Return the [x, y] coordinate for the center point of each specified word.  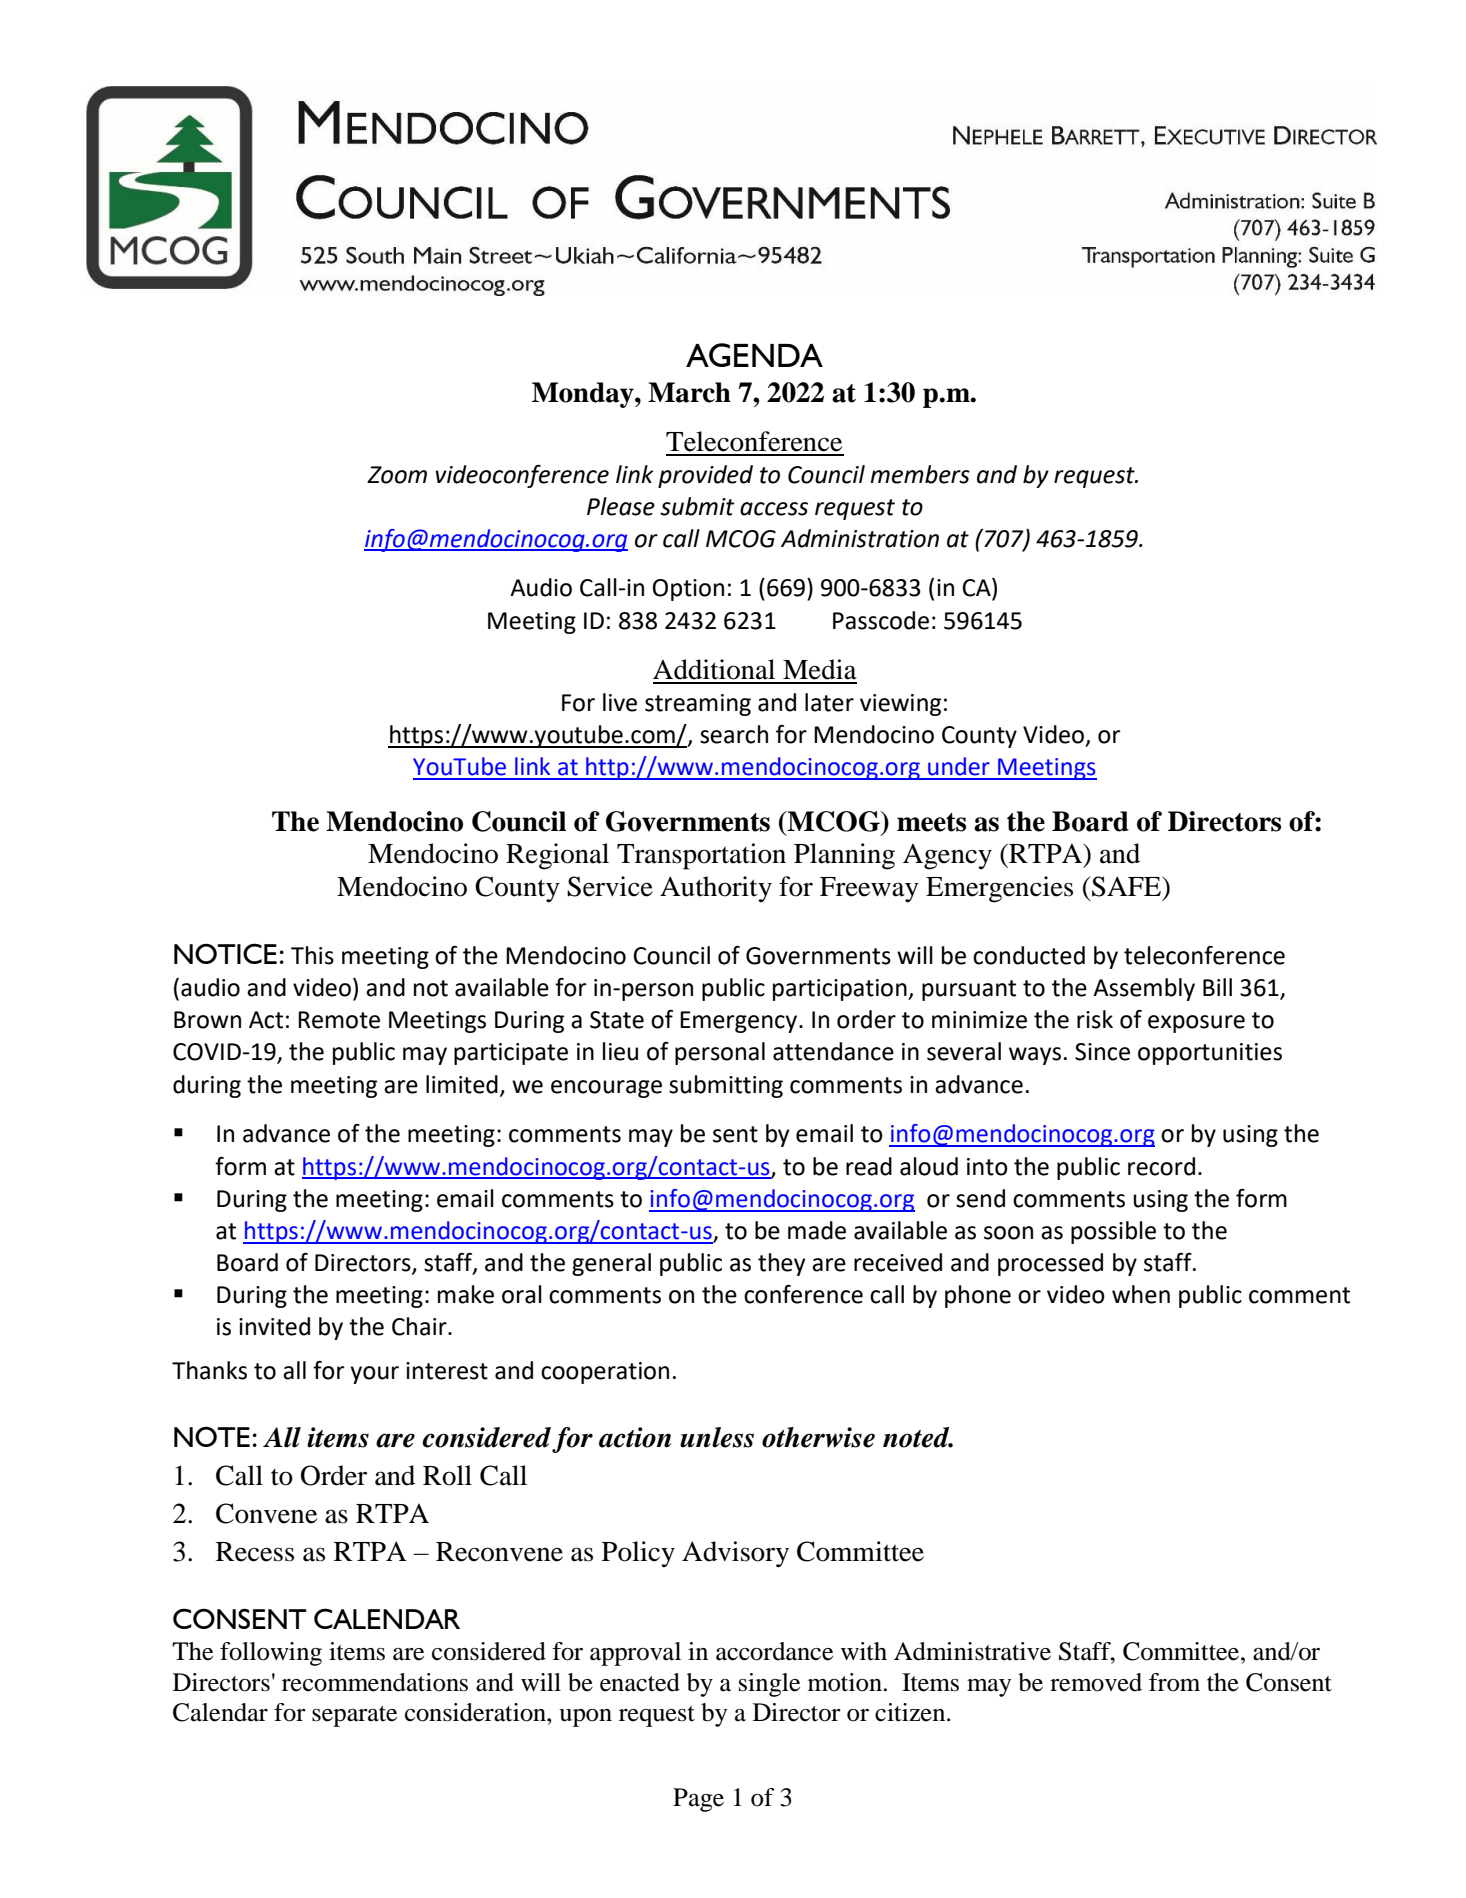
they [781, 1264]
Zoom [397, 475]
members [920, 474]
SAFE [1127, 886]
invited [274, 1326]
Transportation [701, 856]
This [312, 955]
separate [354, 1716]
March [689, 392]
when [1141, 1294]
